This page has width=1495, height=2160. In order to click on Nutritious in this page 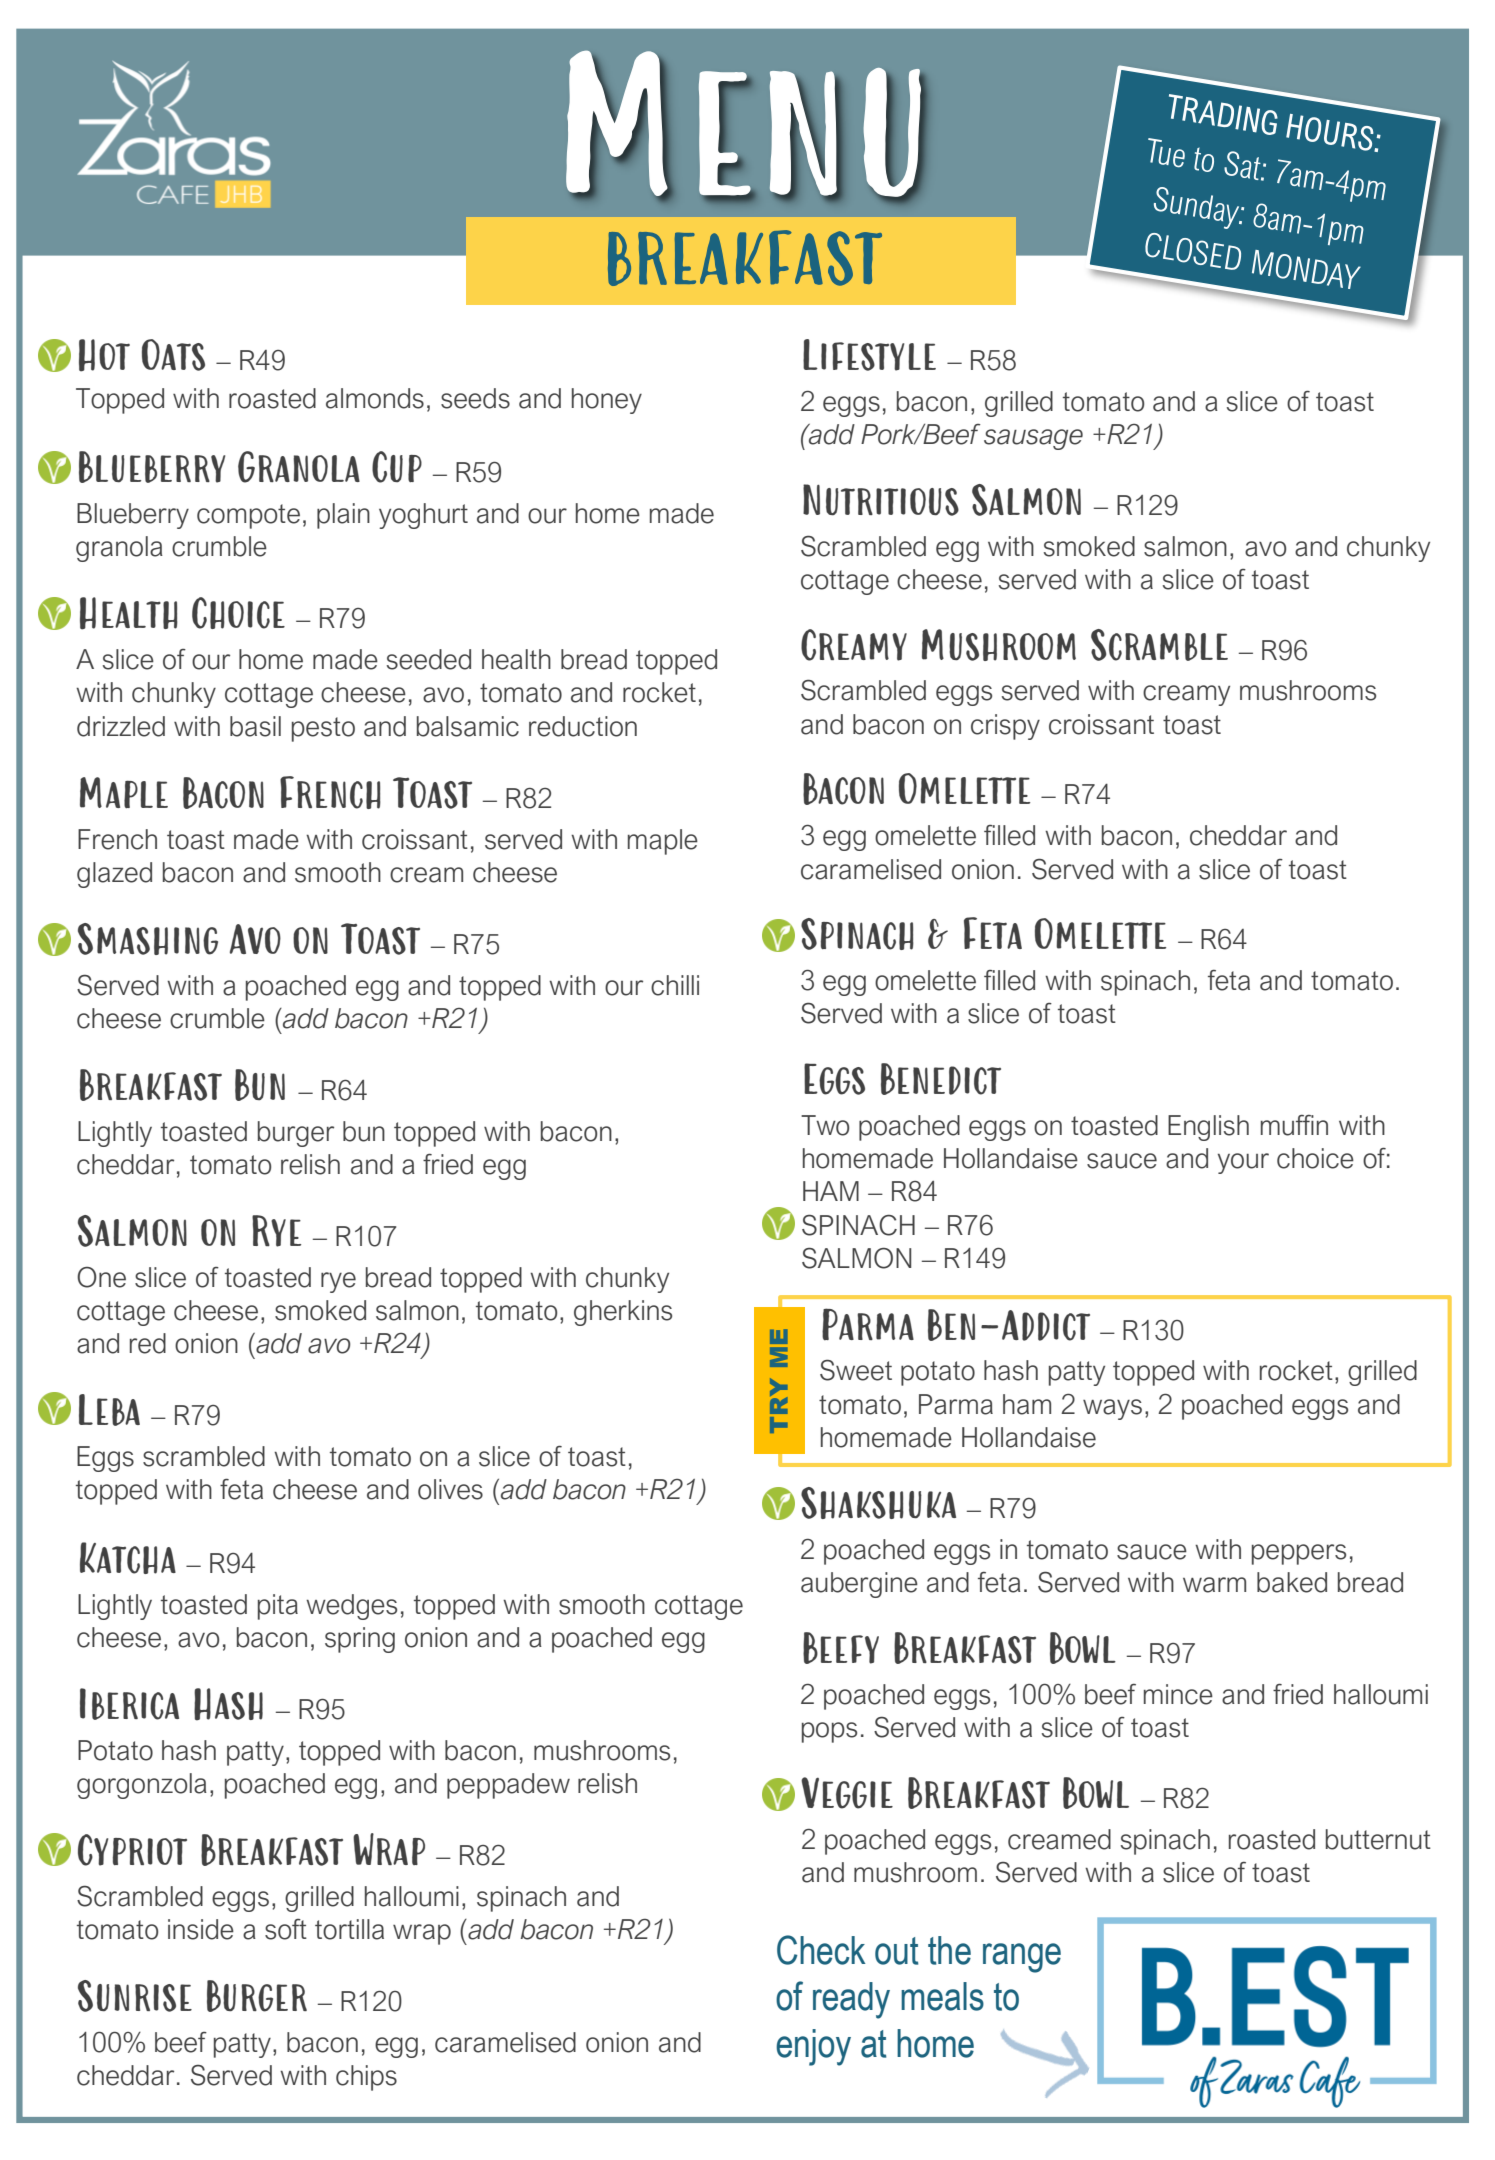, I will do `click(881, 500)`.
